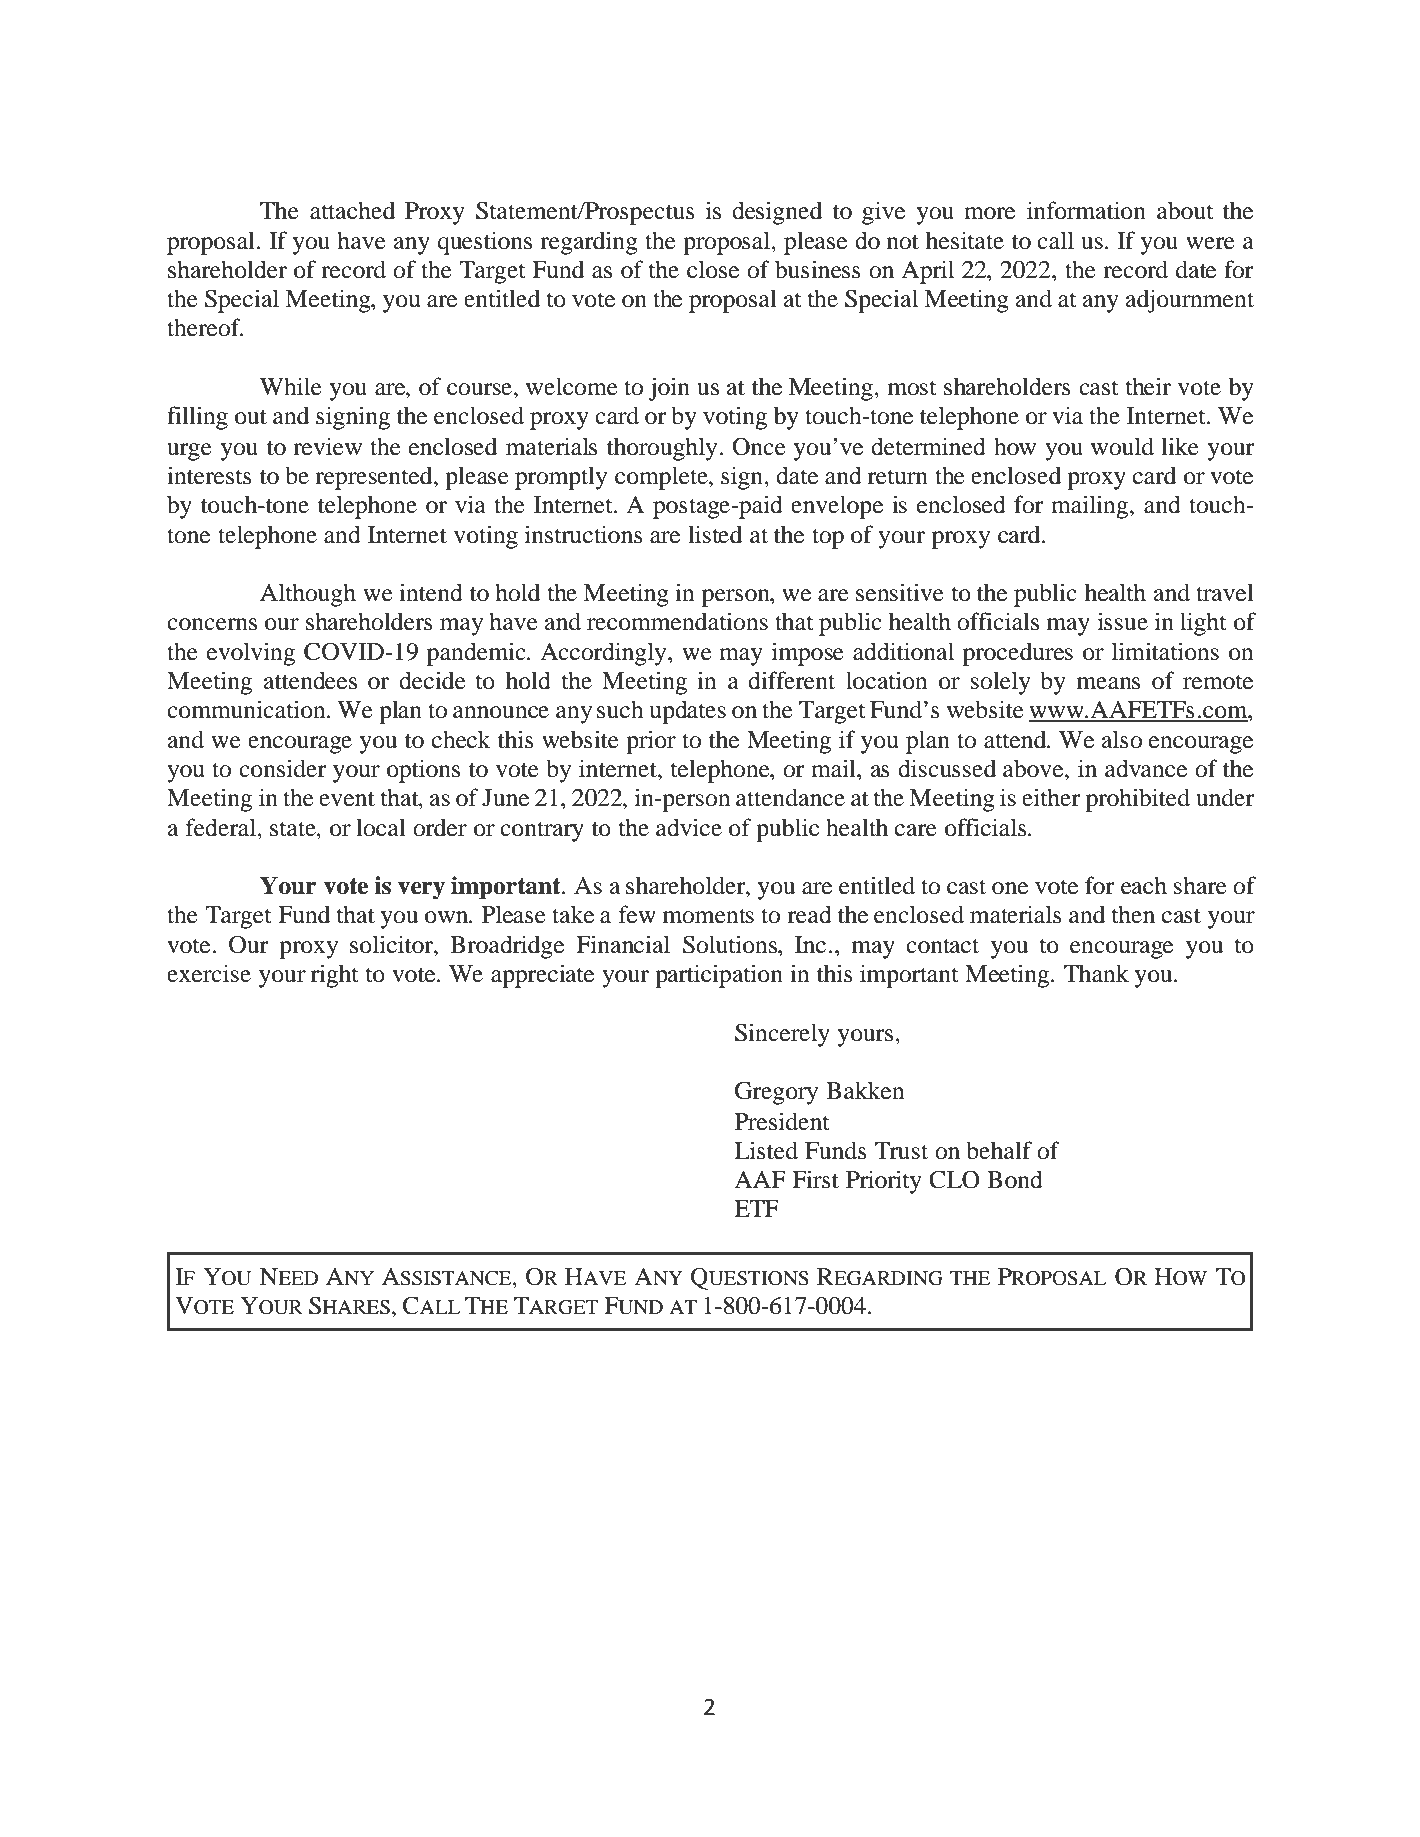 This document has height=1837, width=1420. What do you see at coordinates (1108, 683) in the document?
I see `means` at bounding box center [1108, 683].
